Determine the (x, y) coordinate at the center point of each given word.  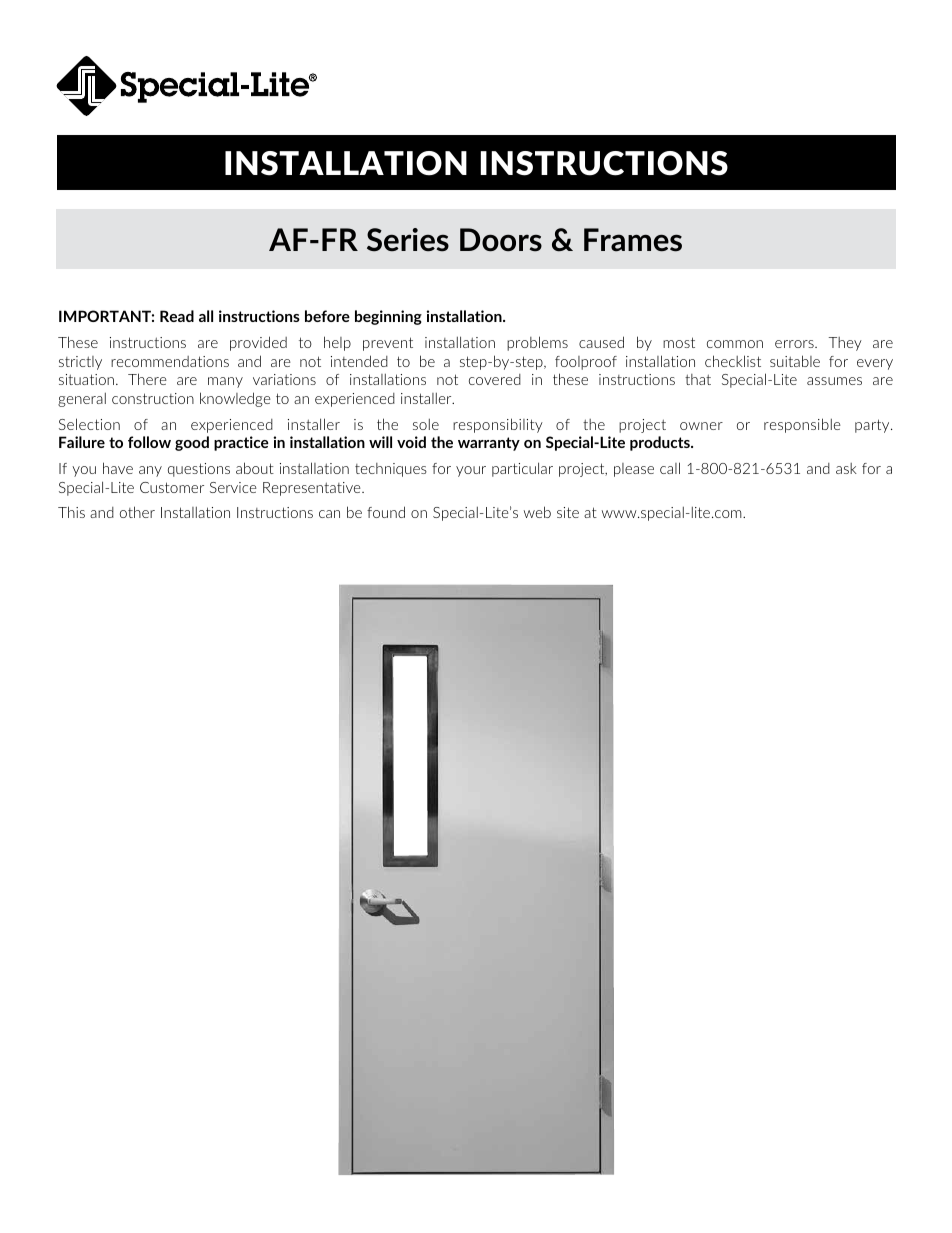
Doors (501, 240)
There (147, 379)
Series (408, 240)
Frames (633, 240)
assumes (834, 381)
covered (495, 379)
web (537, 512)
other (137, 512)
